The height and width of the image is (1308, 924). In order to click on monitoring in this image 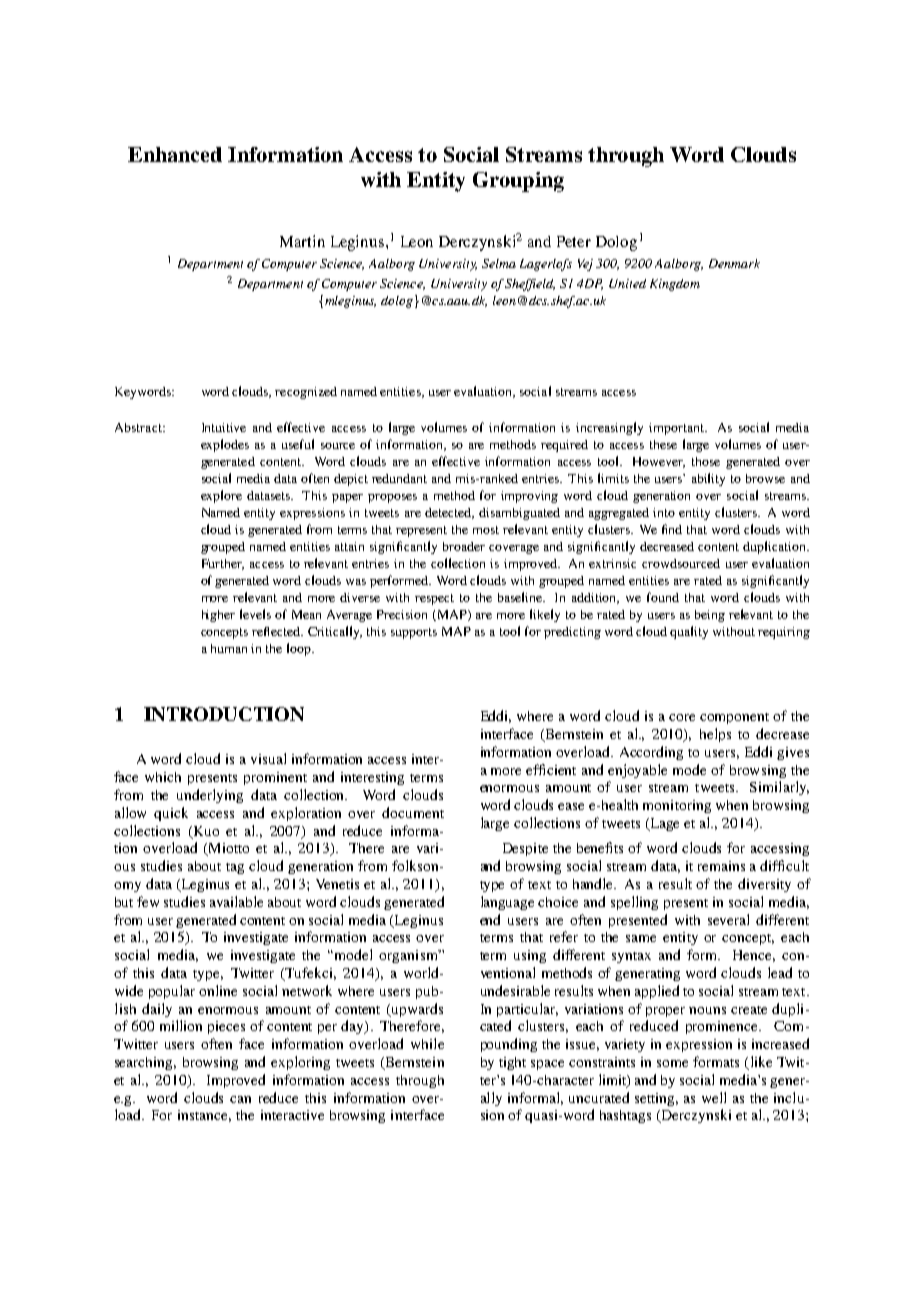, I will do `click(677, 806)`.
